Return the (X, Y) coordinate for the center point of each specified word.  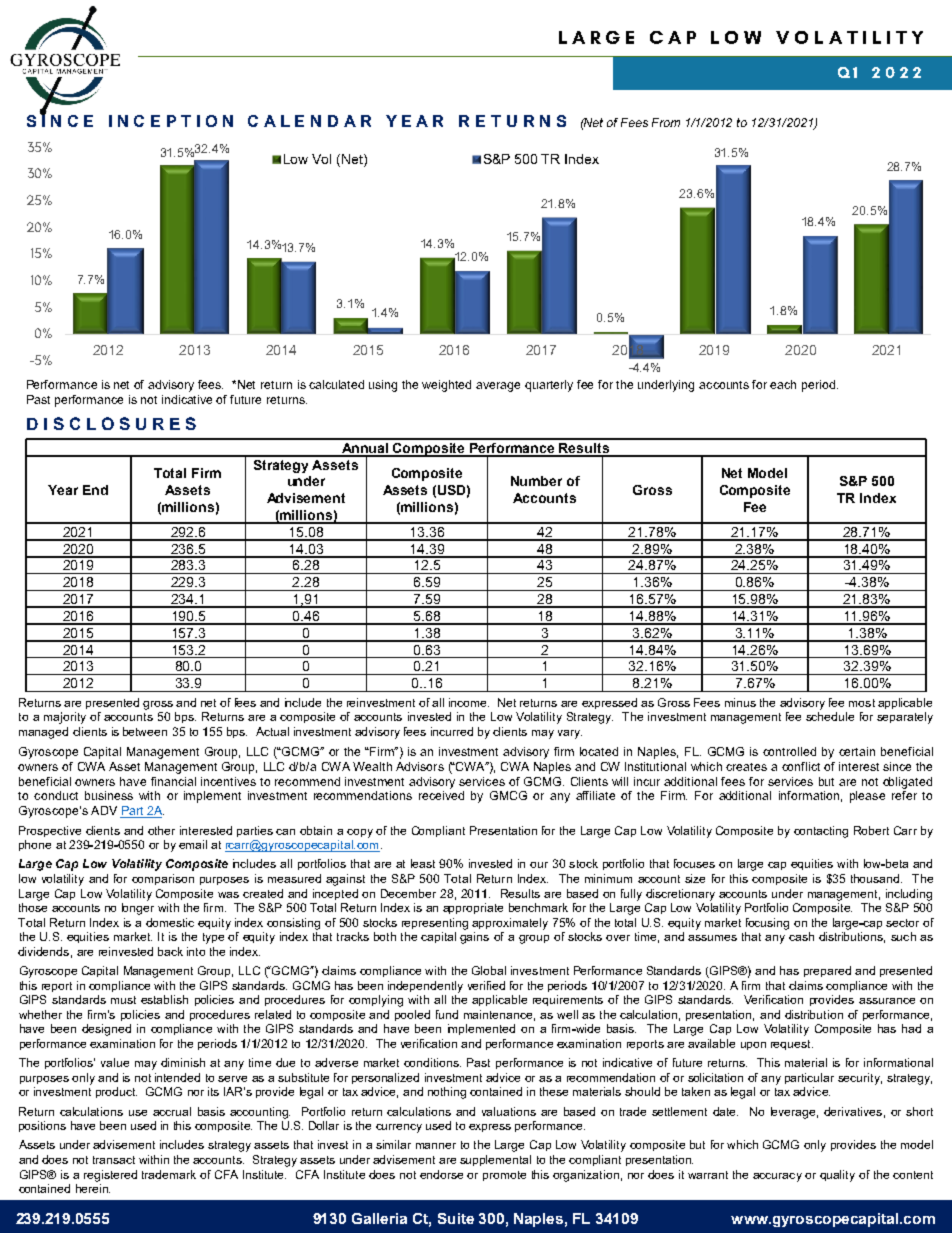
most (862, 703)
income (469, 702)
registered (110, 1176)
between (145, 731)
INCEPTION (171, 121)
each (783, 384)
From (666, 122)
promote (504, 1176)
